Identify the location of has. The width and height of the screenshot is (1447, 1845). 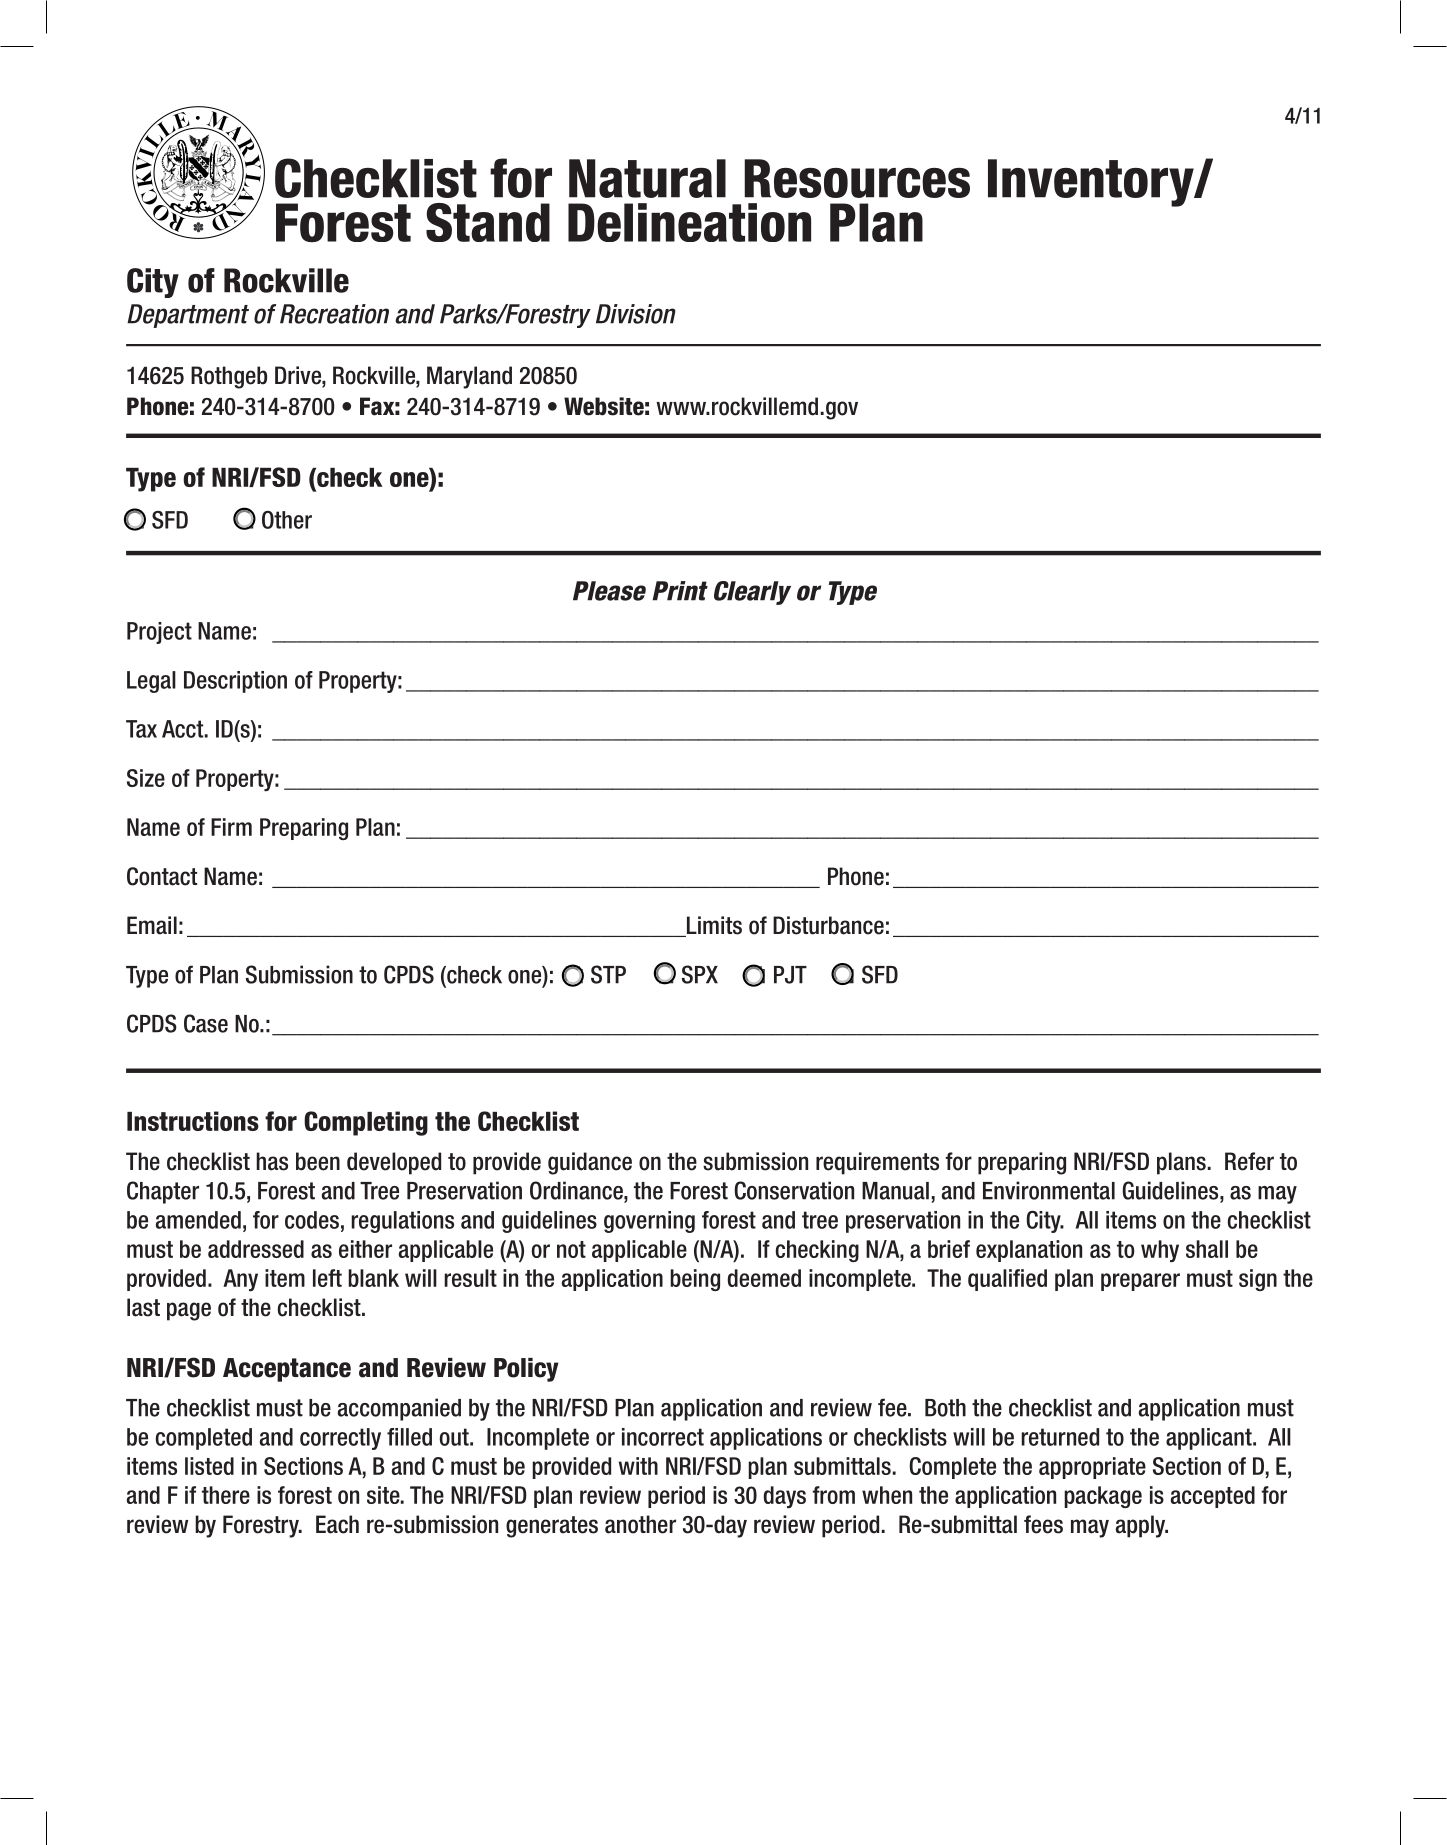
(272, 1161).
